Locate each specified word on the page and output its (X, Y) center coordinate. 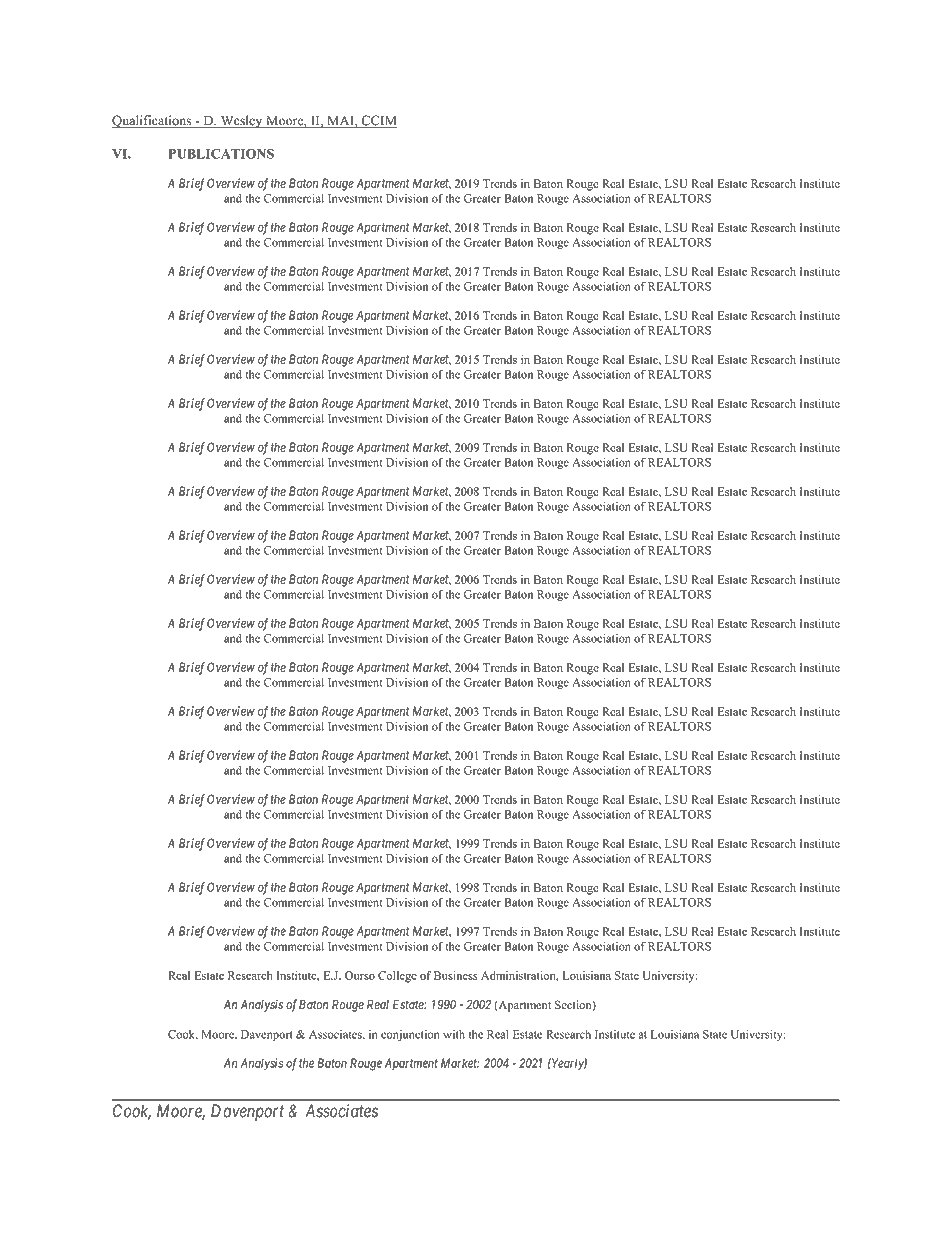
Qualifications (153, 121)
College (397, 977)
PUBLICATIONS (221, 153)
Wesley (241, 121)
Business (456, 975)
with (454, 1034)
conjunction (410, 1035)
